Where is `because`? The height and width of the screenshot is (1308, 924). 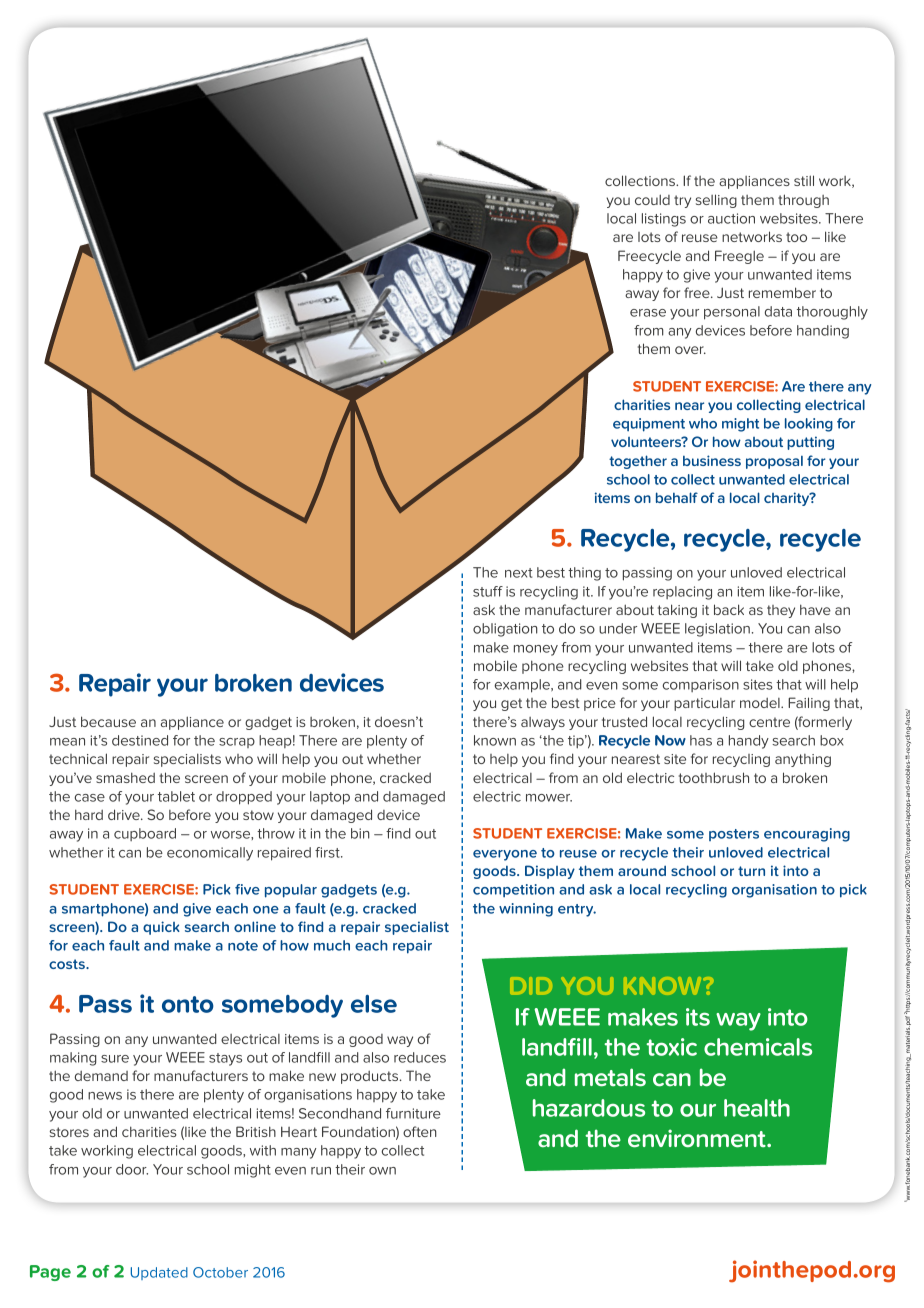
because is located at coordinates (108, 721).
